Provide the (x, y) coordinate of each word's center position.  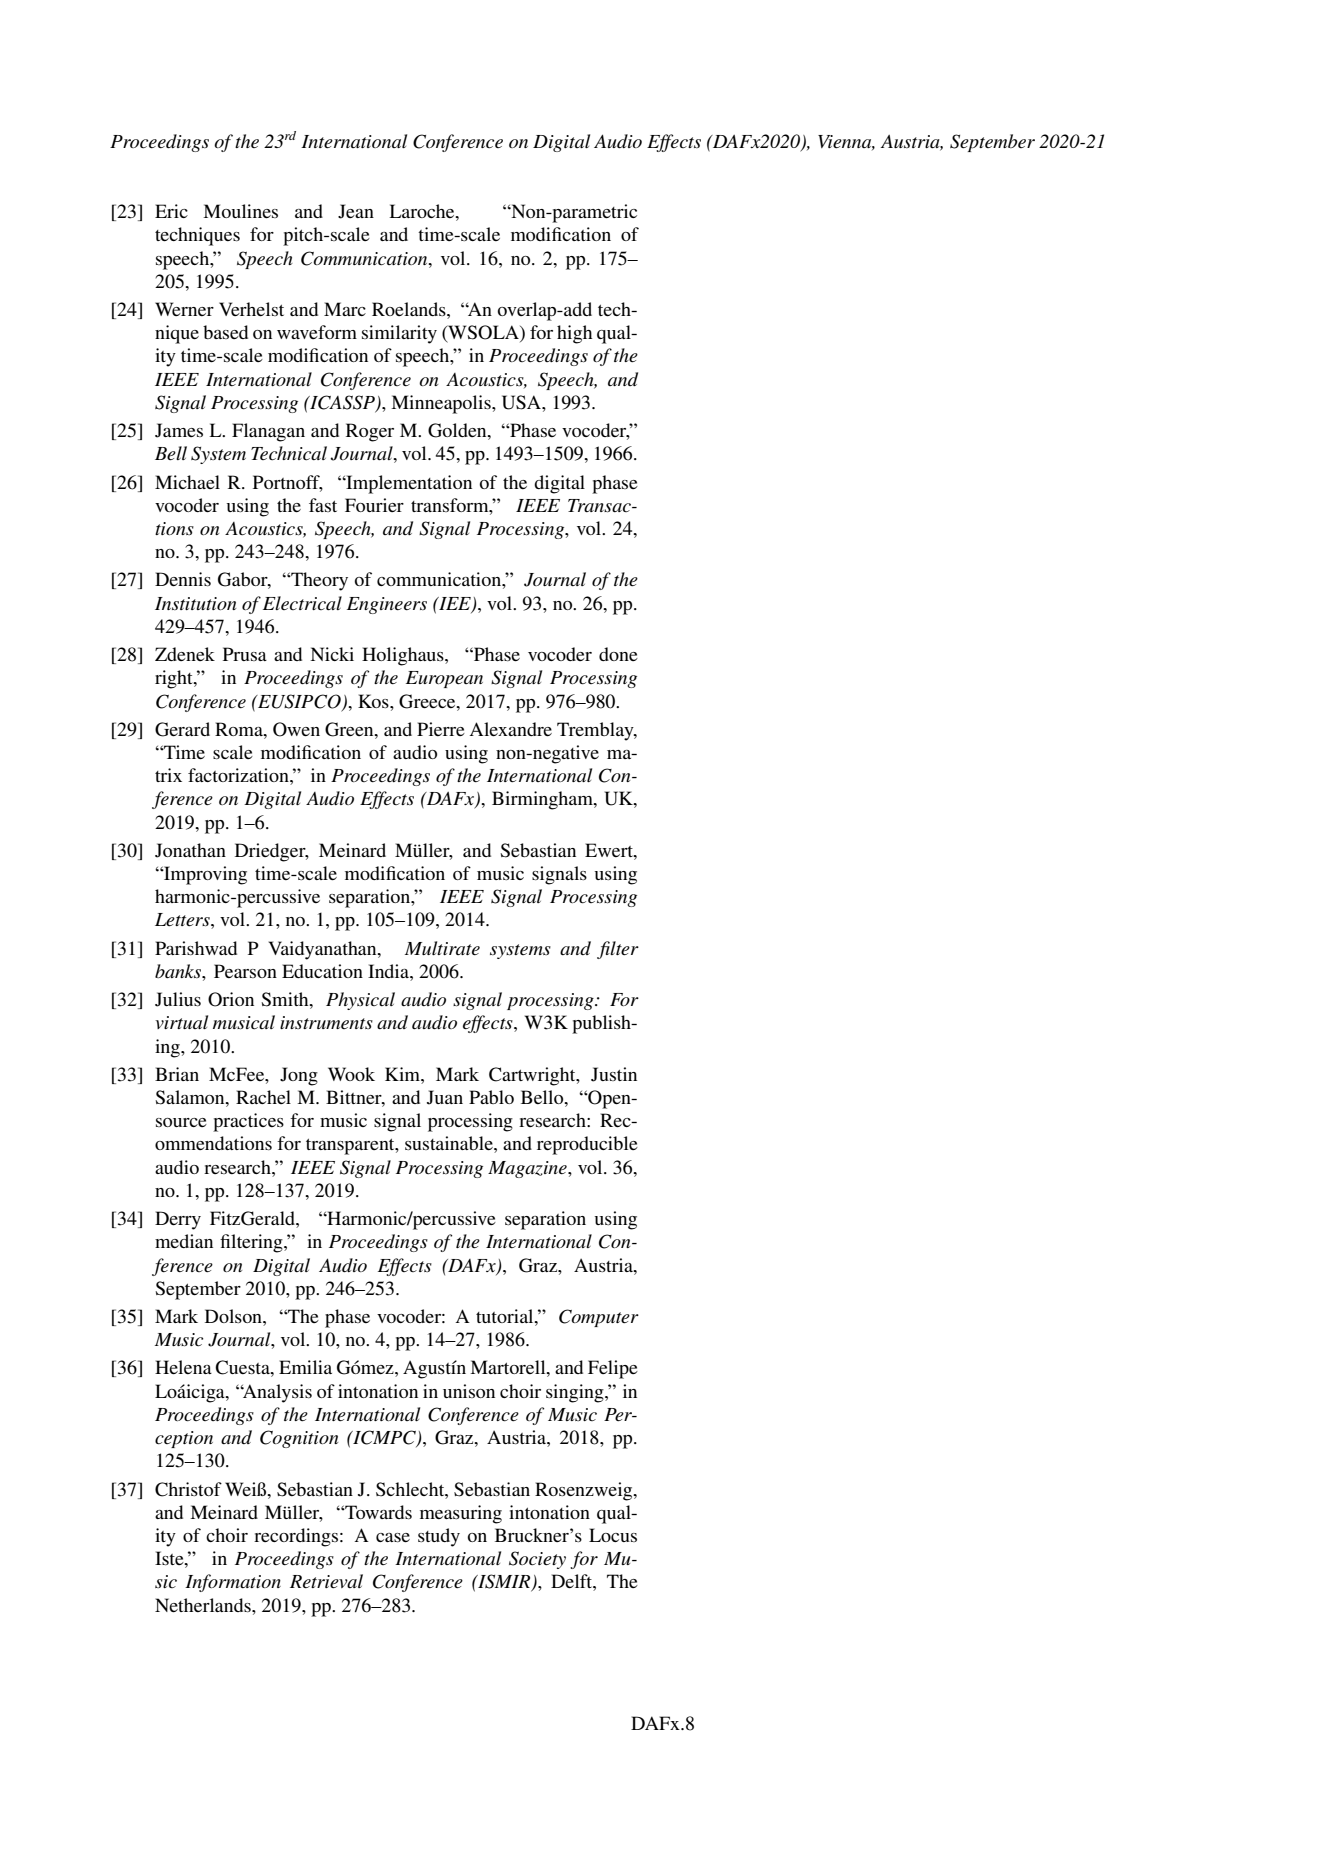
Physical (360, 1001)
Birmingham (543, 800)
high (574, 334)
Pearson (245, 971)
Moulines (240, 211)
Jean (356, 211)
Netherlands (204, 1605)
